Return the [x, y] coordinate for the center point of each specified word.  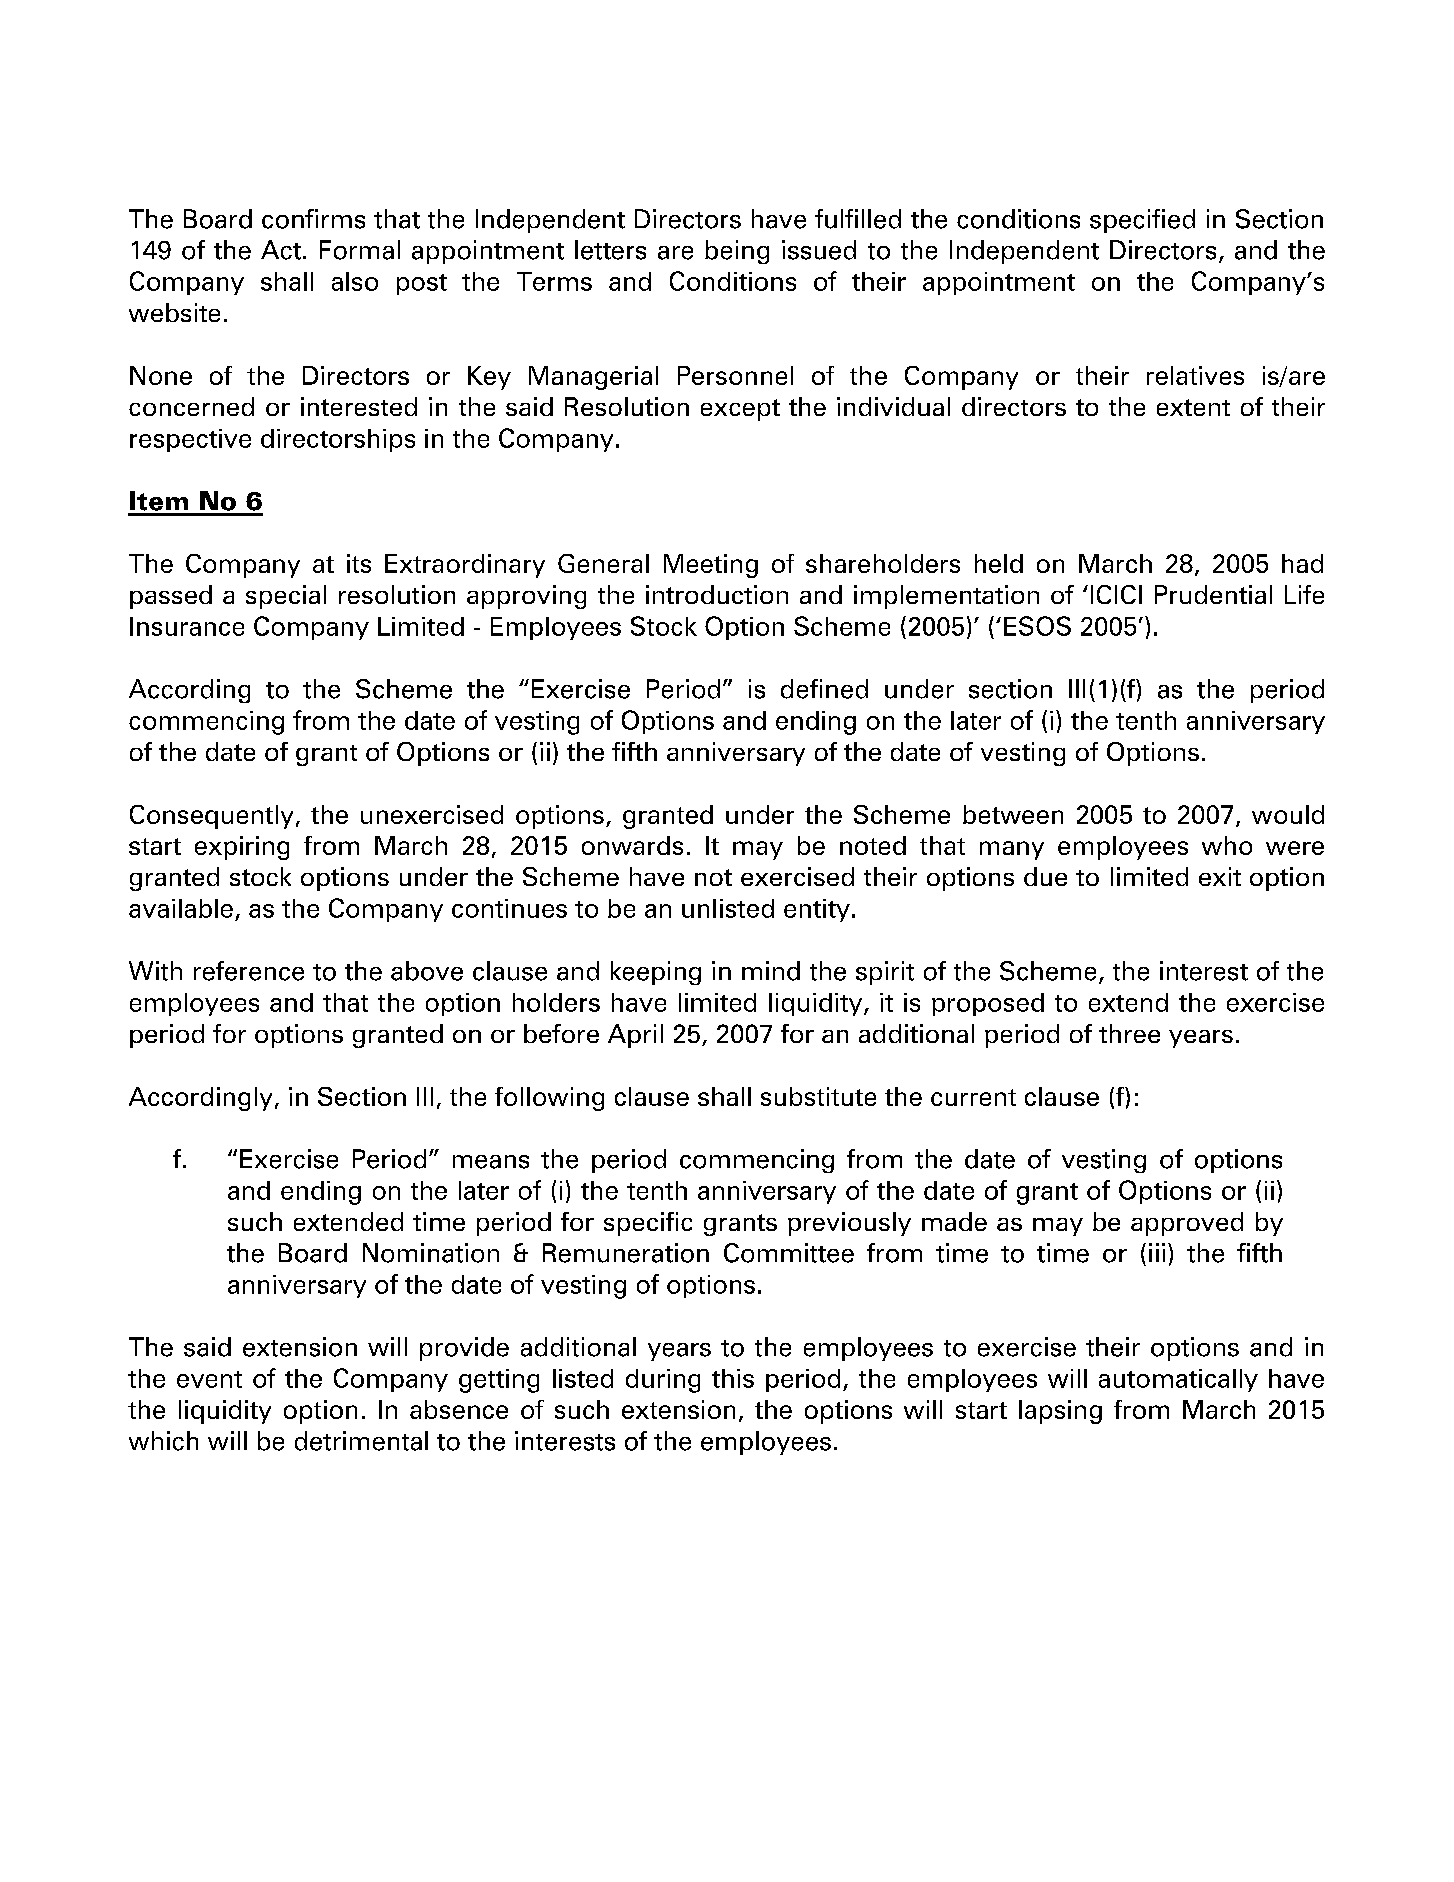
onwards [632, 845]
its [359, 563]
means [491, 1162]
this [733, 1378]
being [737, 252]
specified [1142, 221]
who [1227, 845]
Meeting [711, 566]
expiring [242, 848]
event [209, 1379]
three [1129, 1033]
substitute [818, 1096]
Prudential [1213, 594]
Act [281, 250]
